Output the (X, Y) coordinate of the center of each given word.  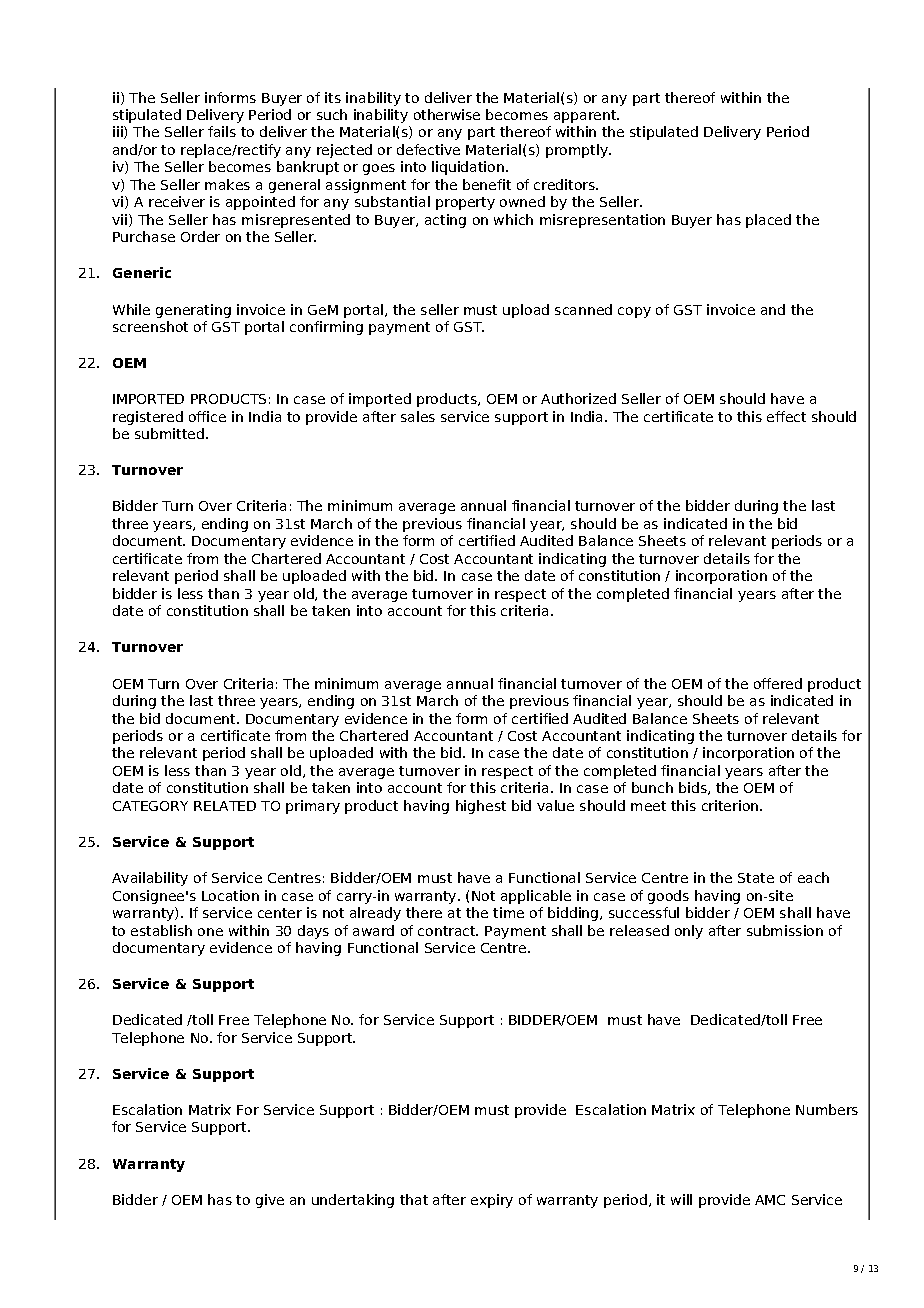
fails (222, 131)
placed (768, 221)
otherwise (447, 114)
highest (481, 807)
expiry (492, 1201)
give (270, 1201)
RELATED (225, 806)
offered (778, 683)
